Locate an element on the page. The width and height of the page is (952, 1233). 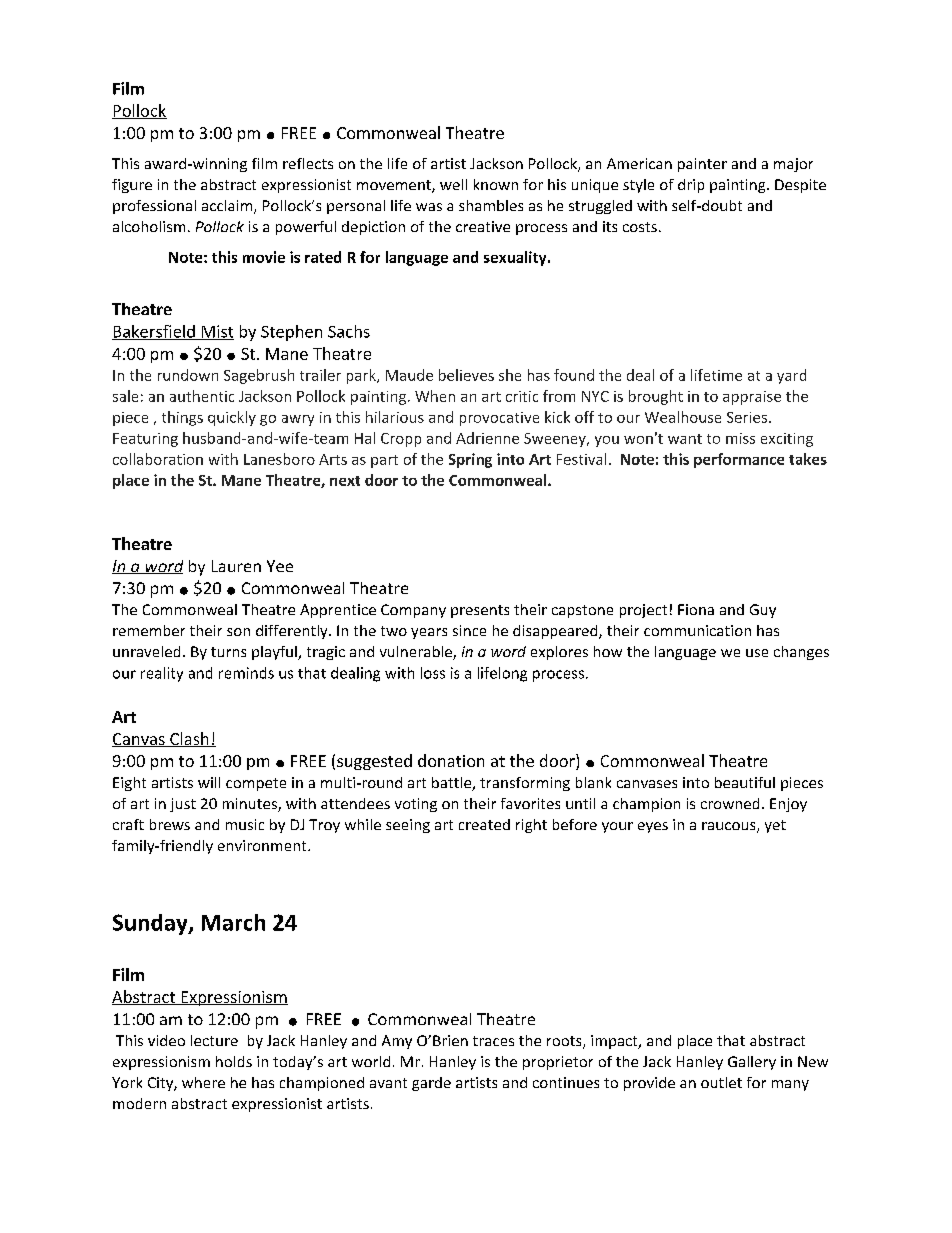
well is located at coordinates (453, 184).
